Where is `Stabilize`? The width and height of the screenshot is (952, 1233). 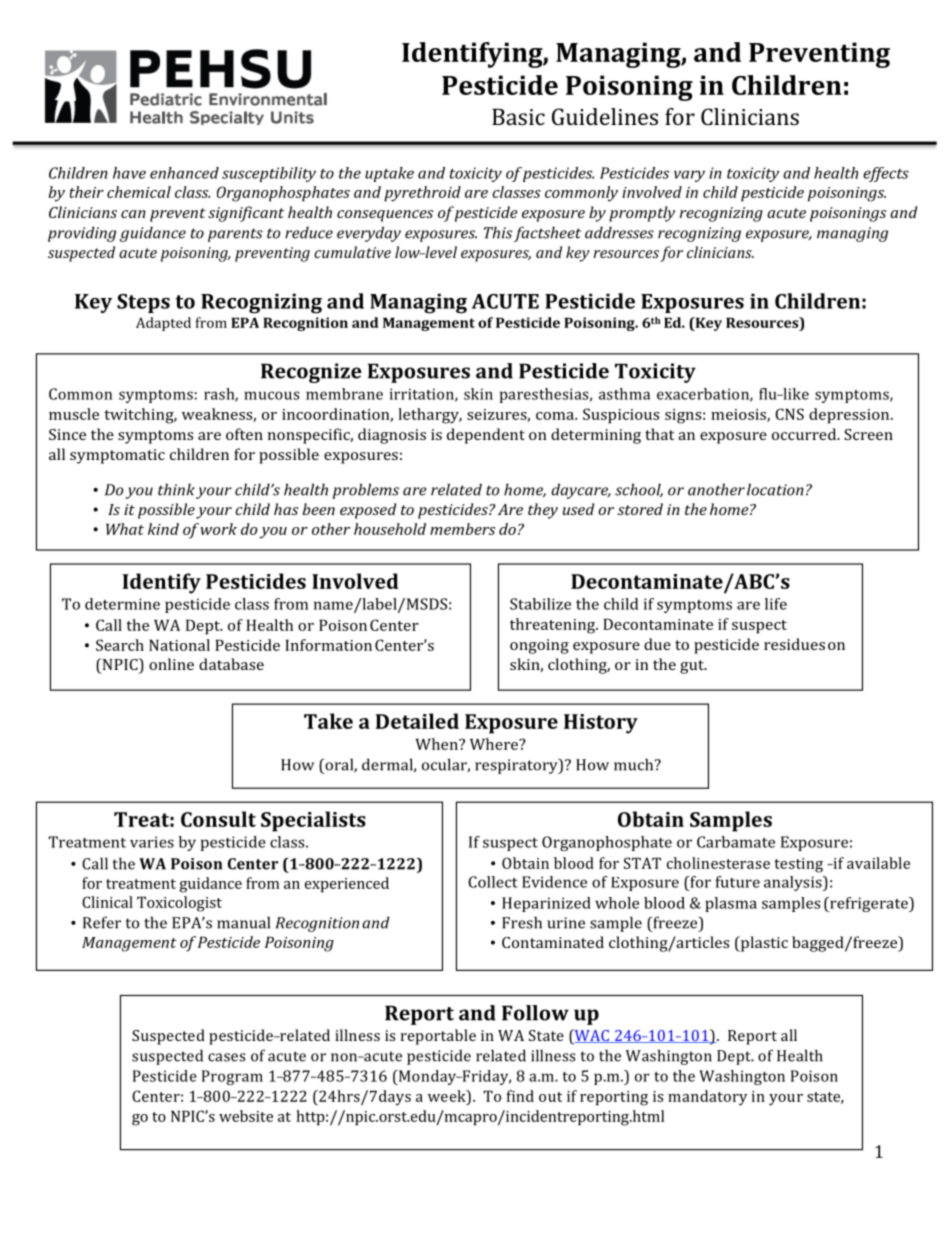 Stabilize is located at coordinates (540, 604).
